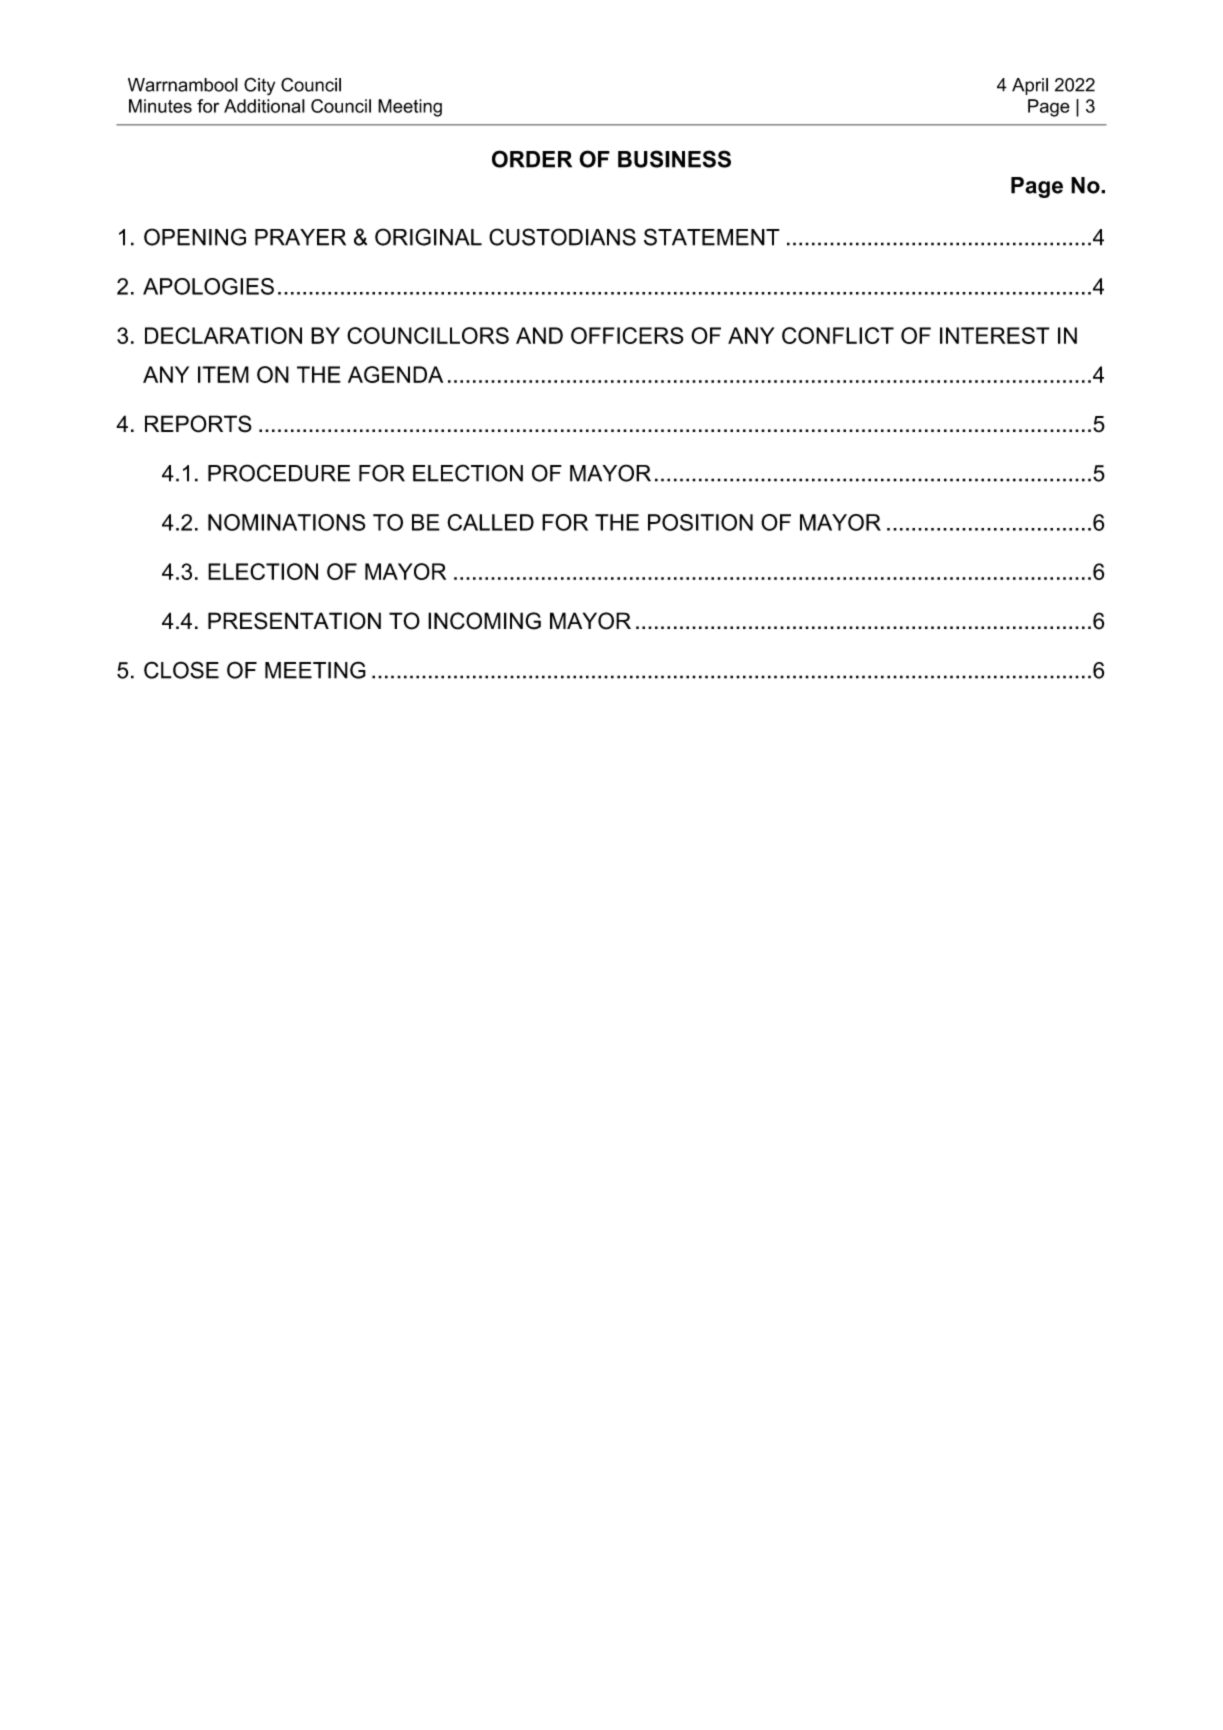 This screenshot has height=1730, width=1223. I want to click on ORDER, so click(532, 159).
